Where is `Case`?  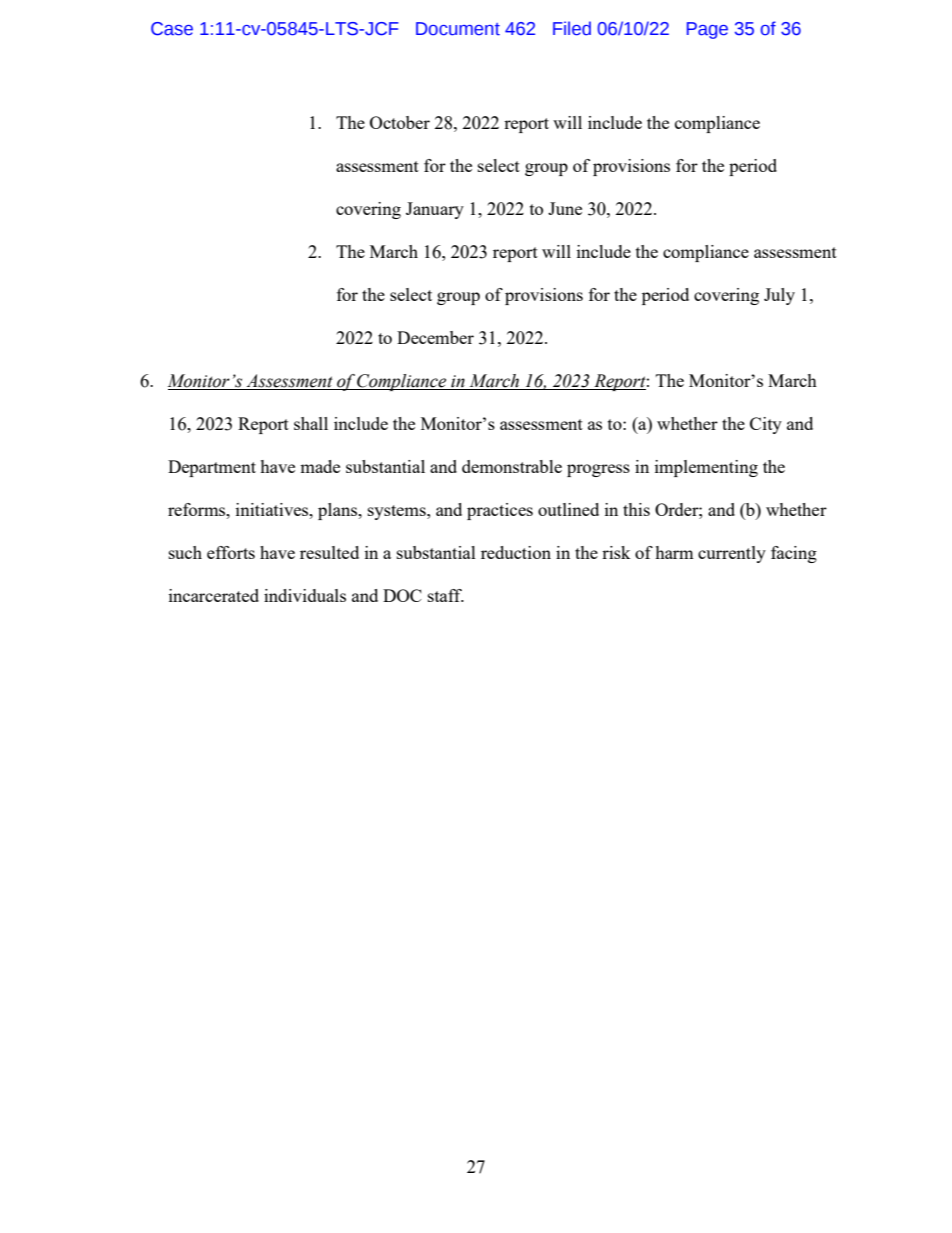
Case is located at coordinates (172, 29).
